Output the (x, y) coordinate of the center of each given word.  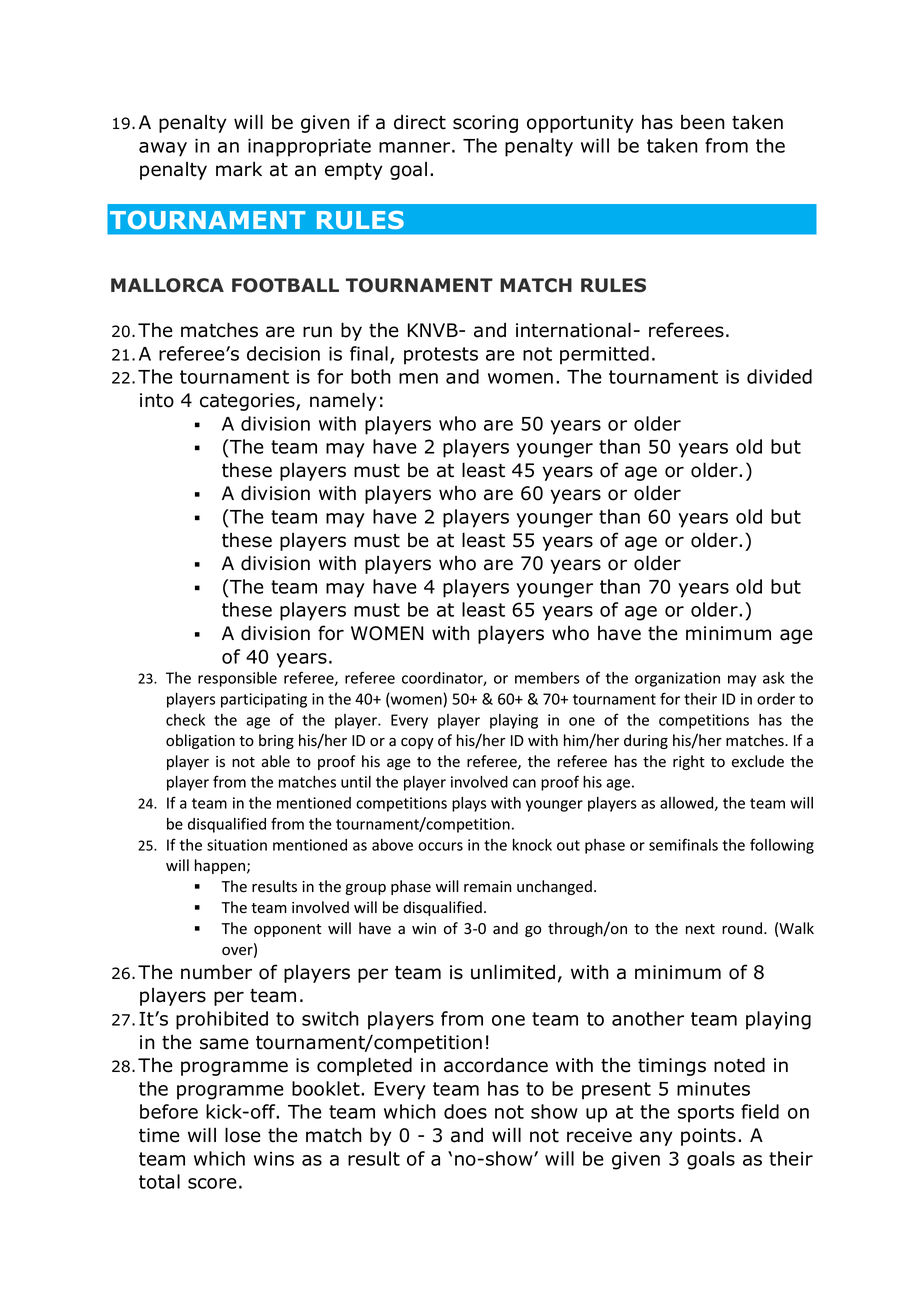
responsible (237, 679)
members (547, 678)
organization (677, 679)
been (703, 122)
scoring (485, 124)
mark (239, 169)
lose (243, 1135)
